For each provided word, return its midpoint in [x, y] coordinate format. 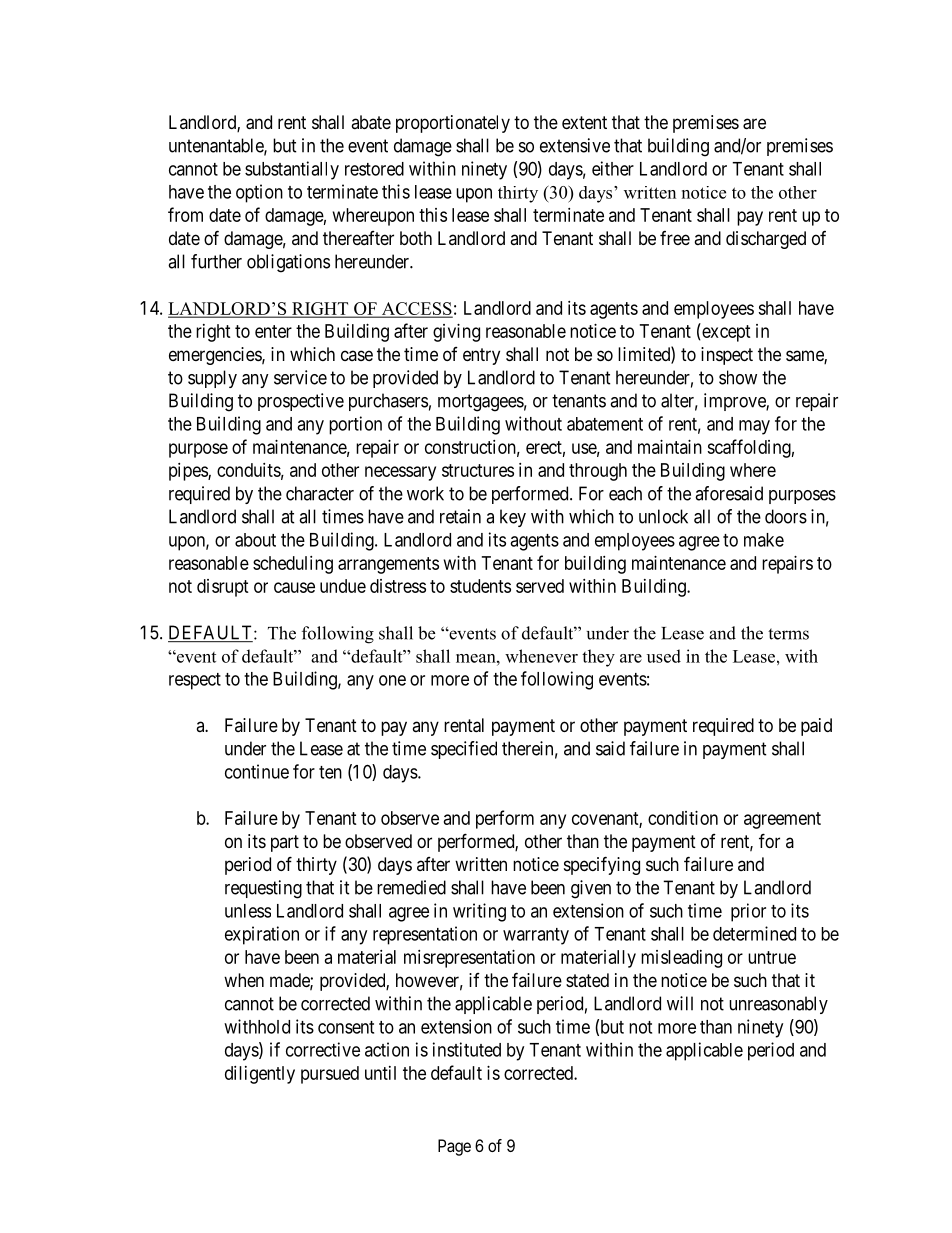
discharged [766, 240]
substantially [292, 170]
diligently [260, 1075]
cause [294, 587]
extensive [575, 145]
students [480, 586]
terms [788, 634]
